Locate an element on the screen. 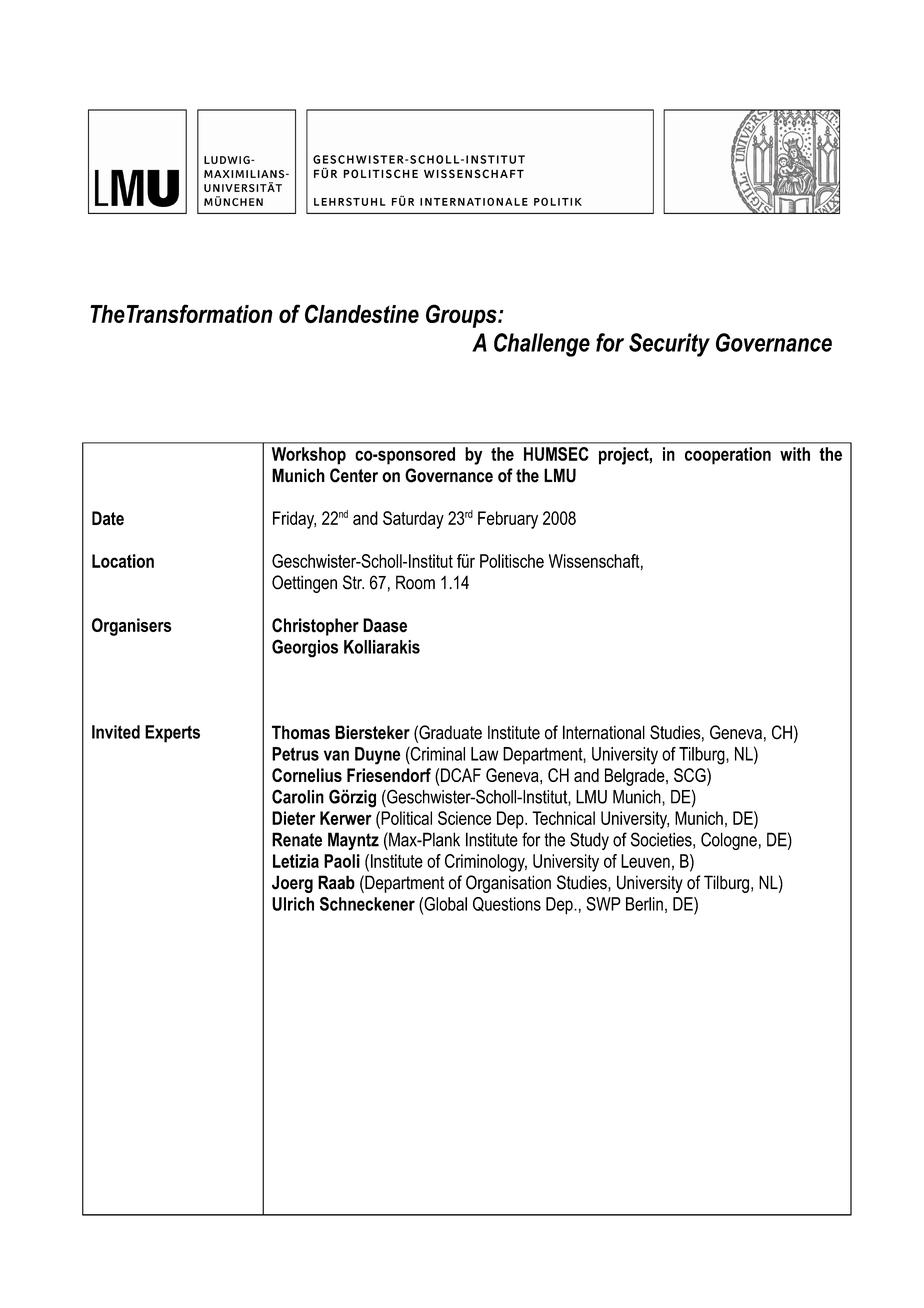 The height and width of the screenshot is (1308, 924). Berlin is located at coordinates (644, 904).
